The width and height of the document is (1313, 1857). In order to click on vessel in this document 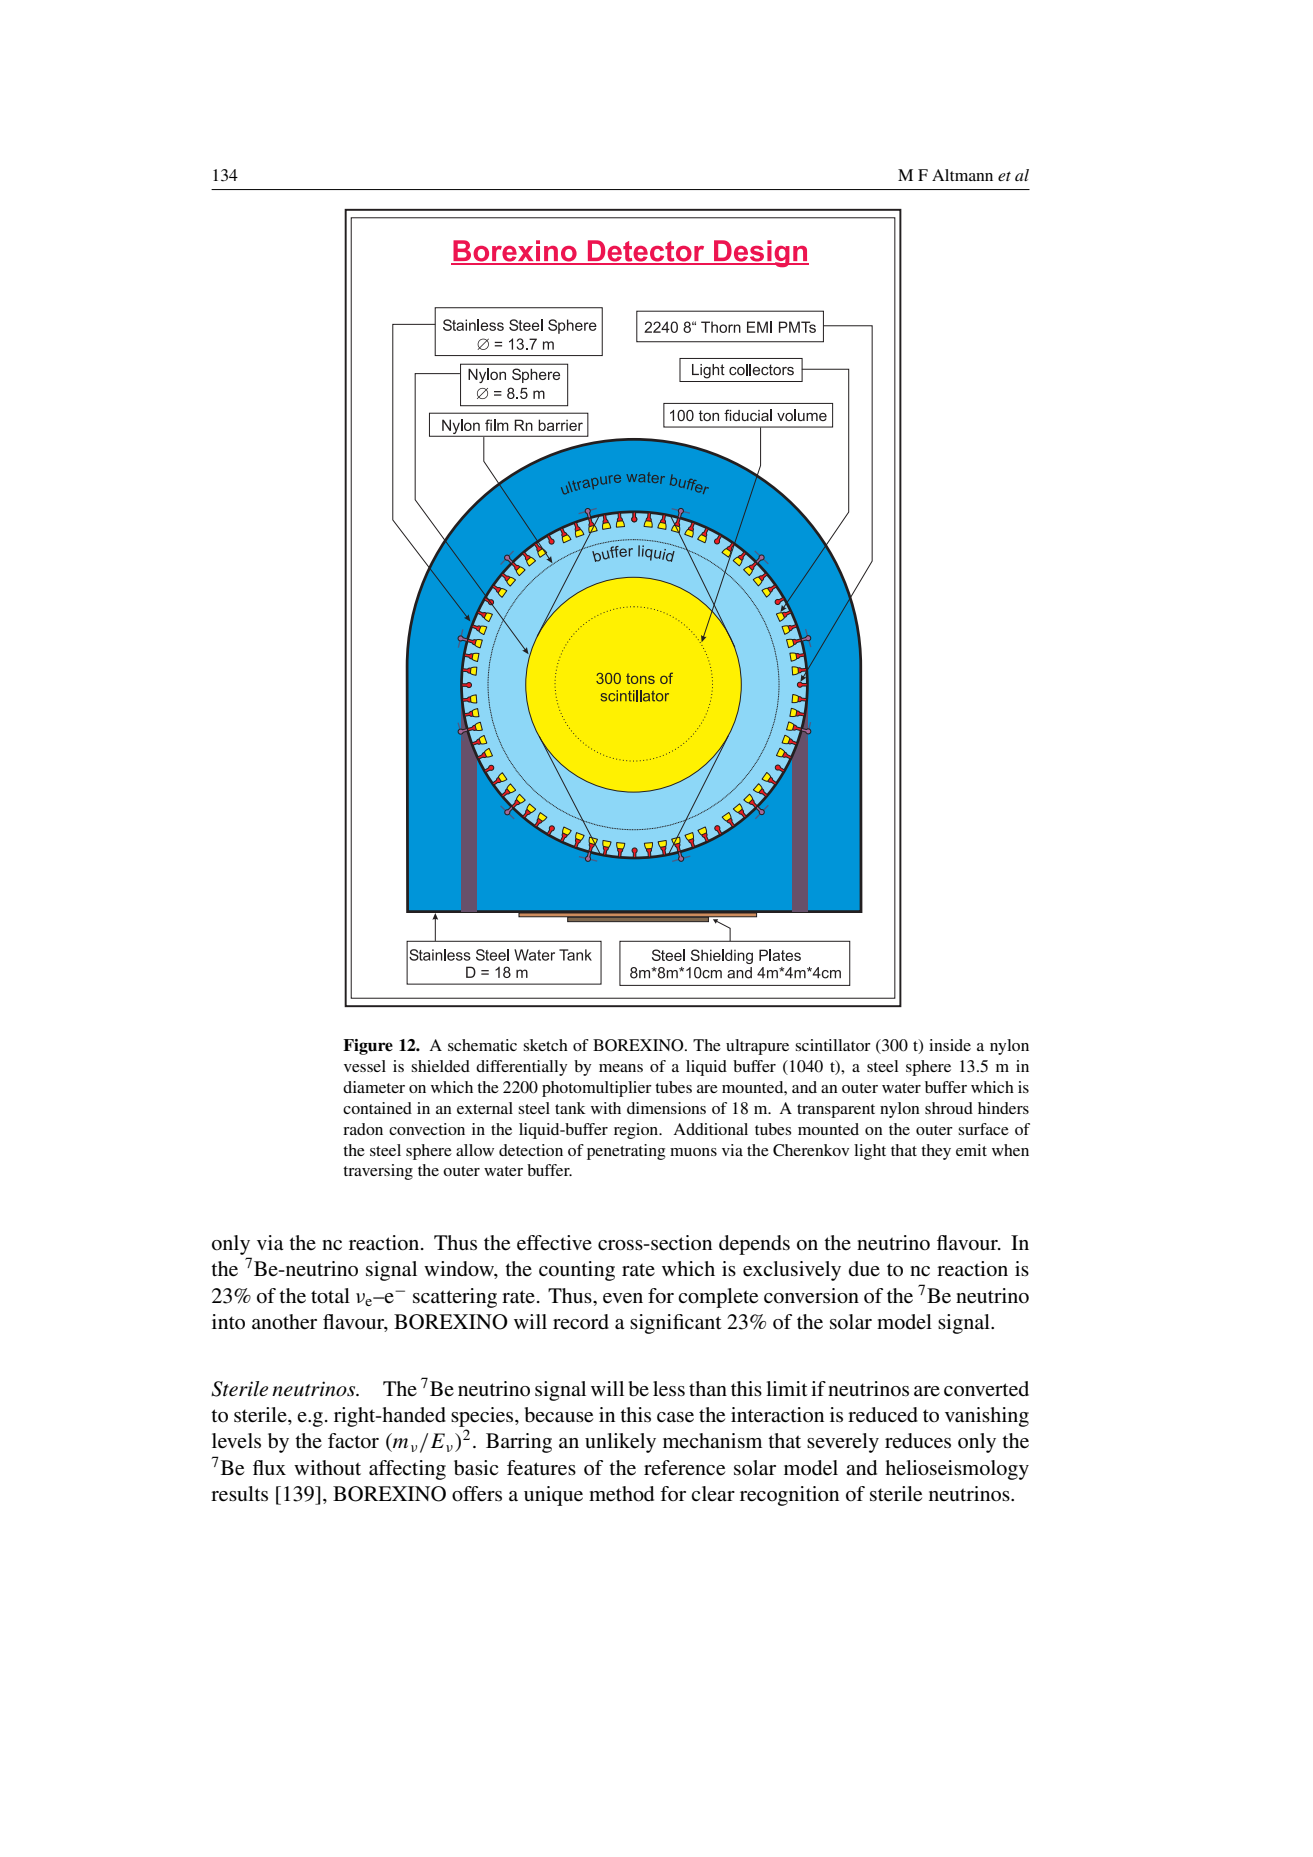, I will do `click(365, 1066)`.
